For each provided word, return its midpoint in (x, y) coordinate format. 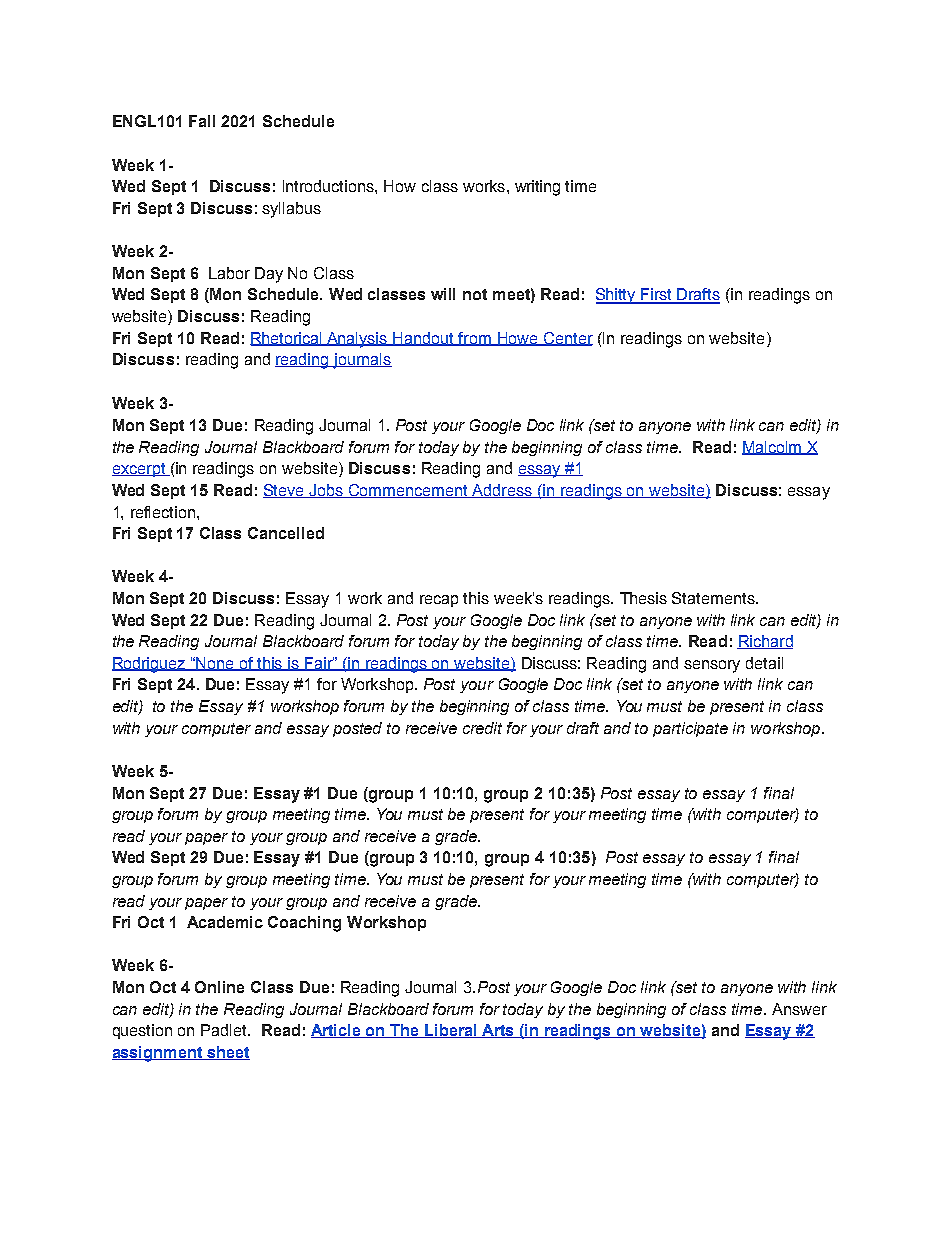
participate (690, 729)
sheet (227, 1053)
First (657, 295)
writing (537, 188)
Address (502, 491)
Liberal (451, 1031)
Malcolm (773, 448)
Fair (319, 664)
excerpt (140, 470)
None (216, 664)
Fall (202, 121)
